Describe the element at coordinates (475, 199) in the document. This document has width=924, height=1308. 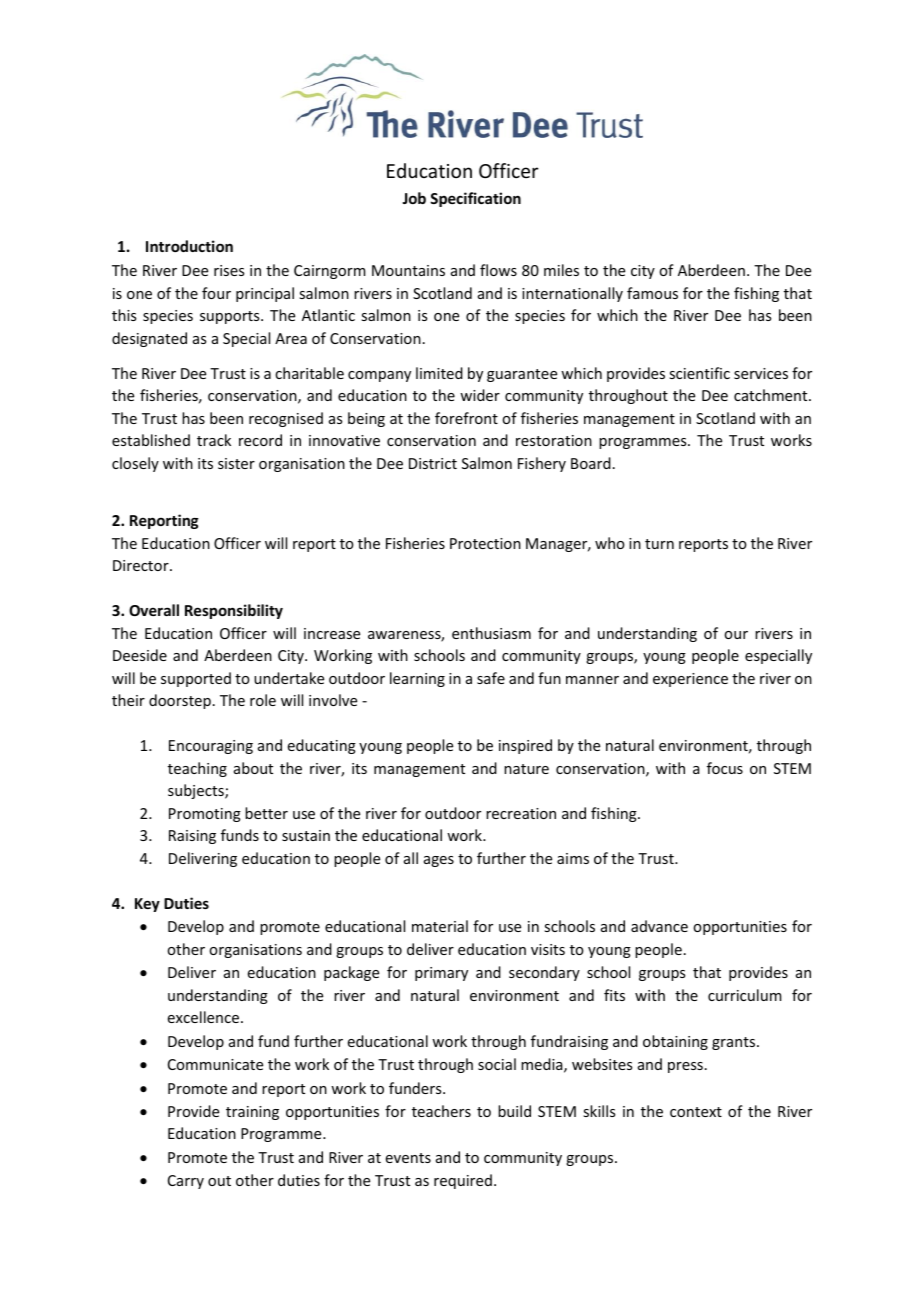
I see `Specification` at that location.
